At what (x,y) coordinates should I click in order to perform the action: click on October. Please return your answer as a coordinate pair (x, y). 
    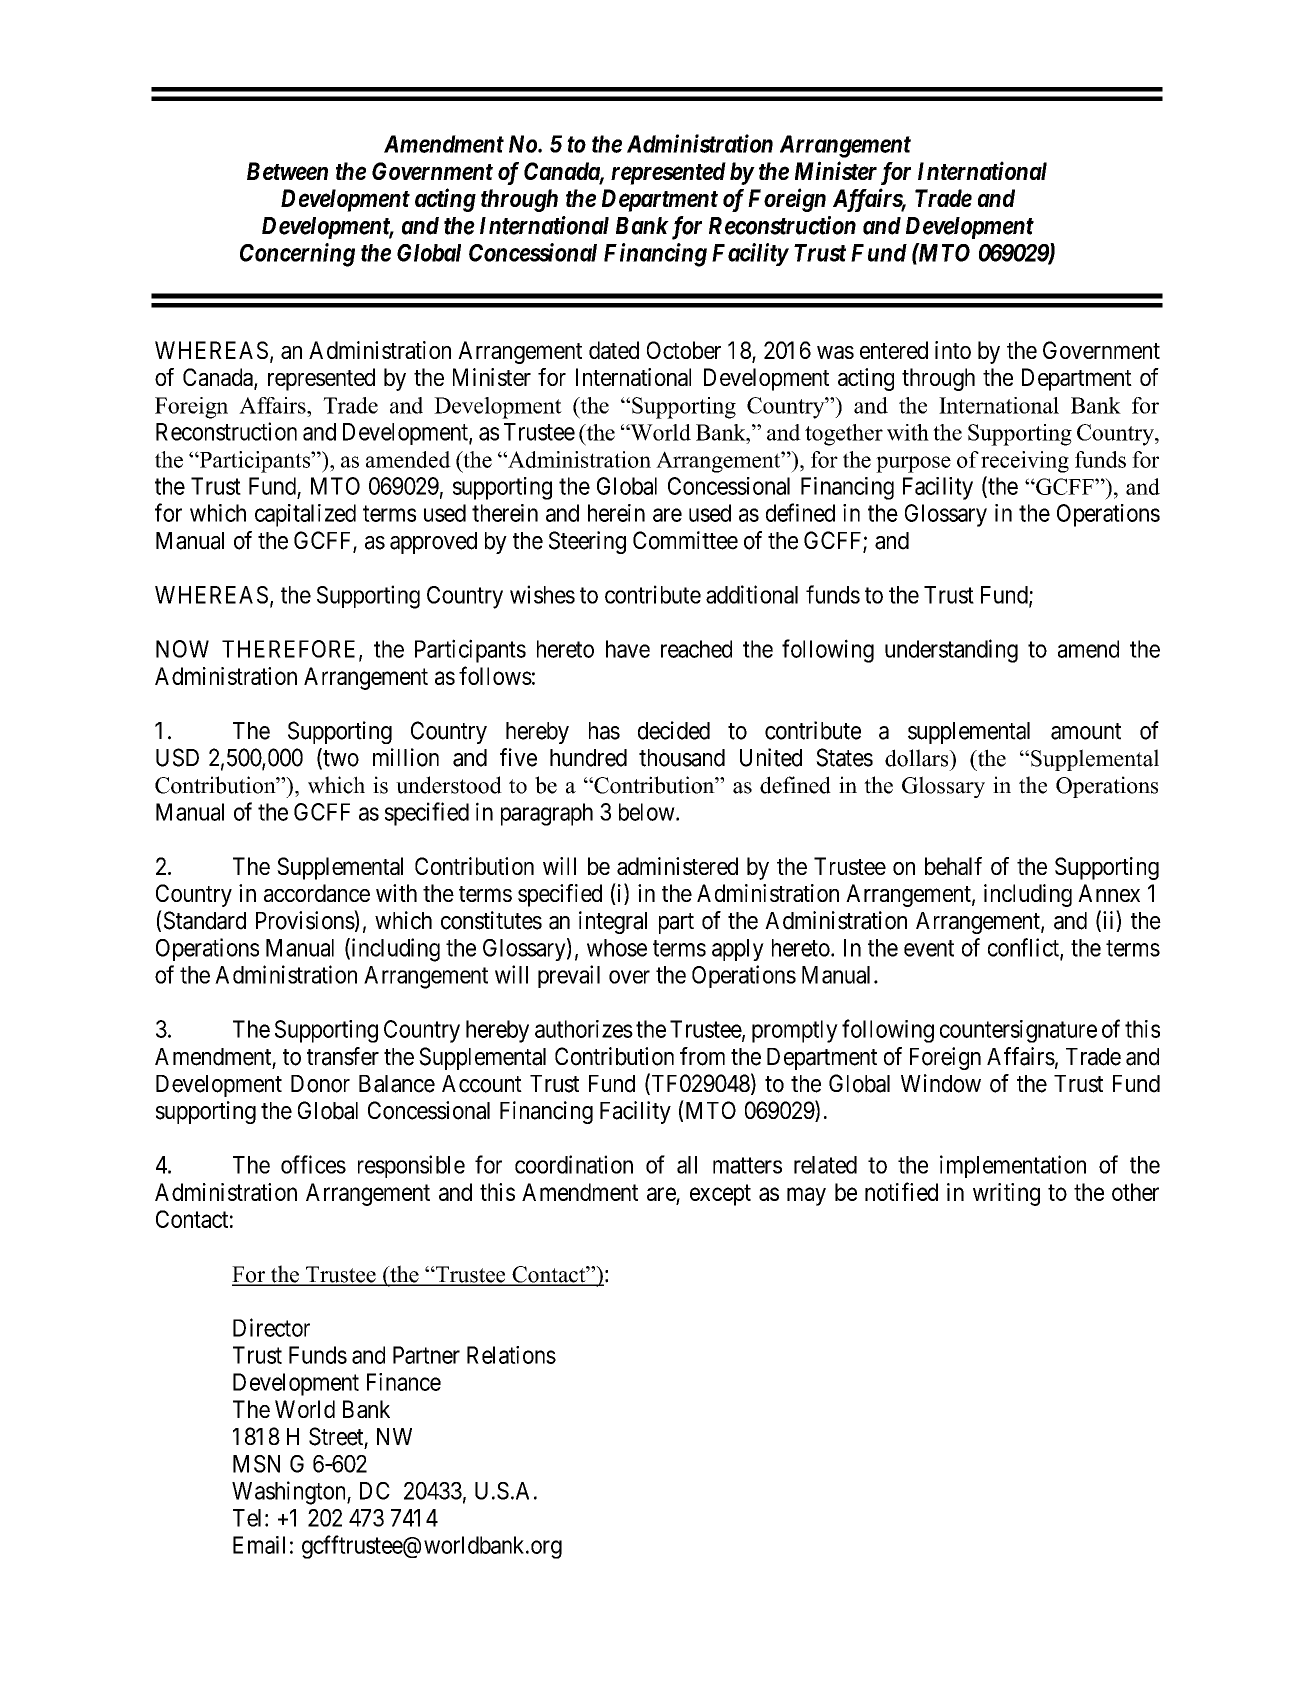
    Looking at the image, I should click on (684, 350).
